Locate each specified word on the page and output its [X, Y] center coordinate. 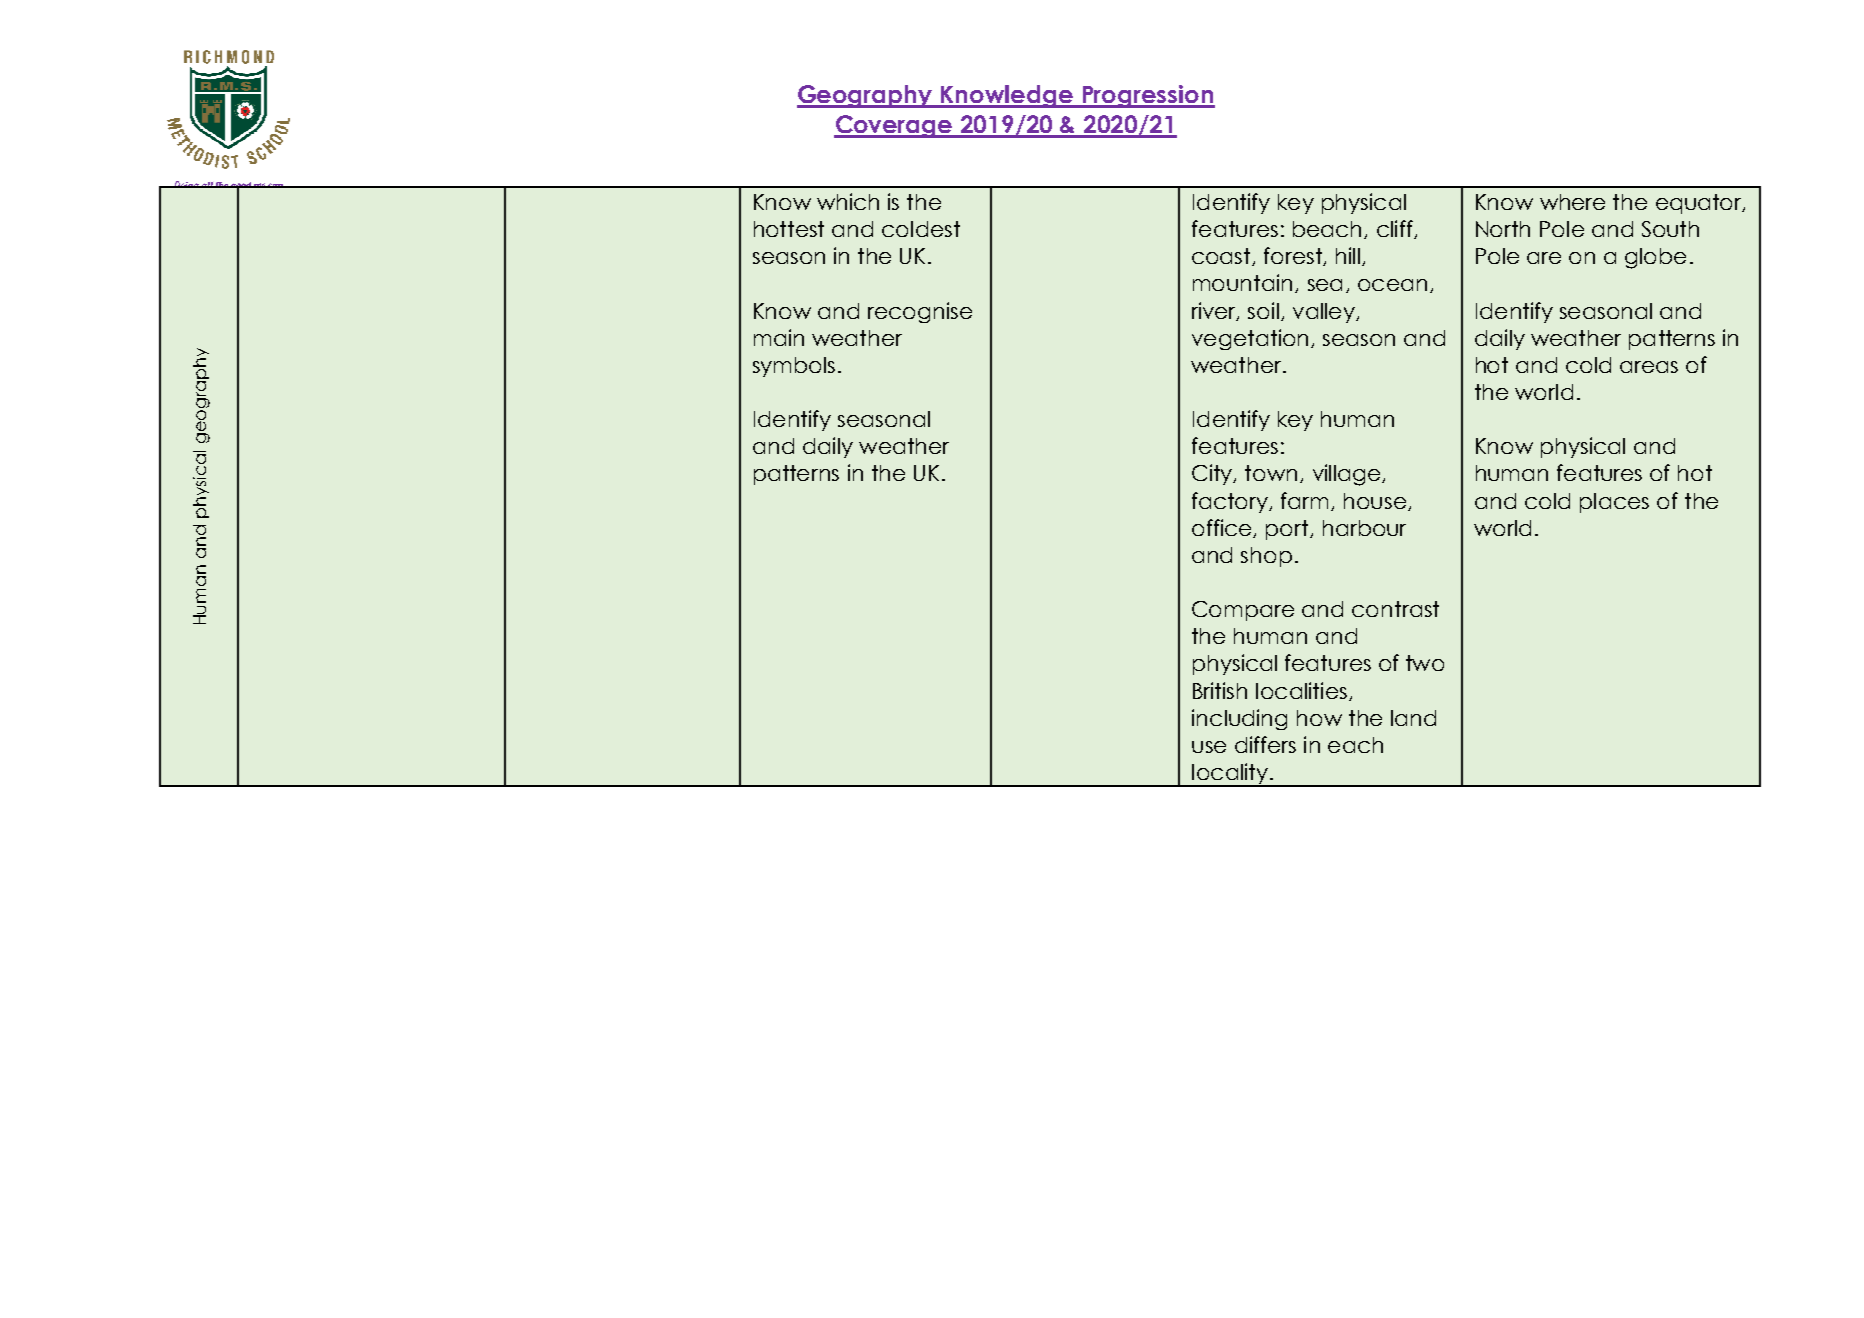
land [1413, 718]
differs [1265, 744]
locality [1230, 775]
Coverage [894, 126]
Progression [1147, 96]
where [1572, 202]
